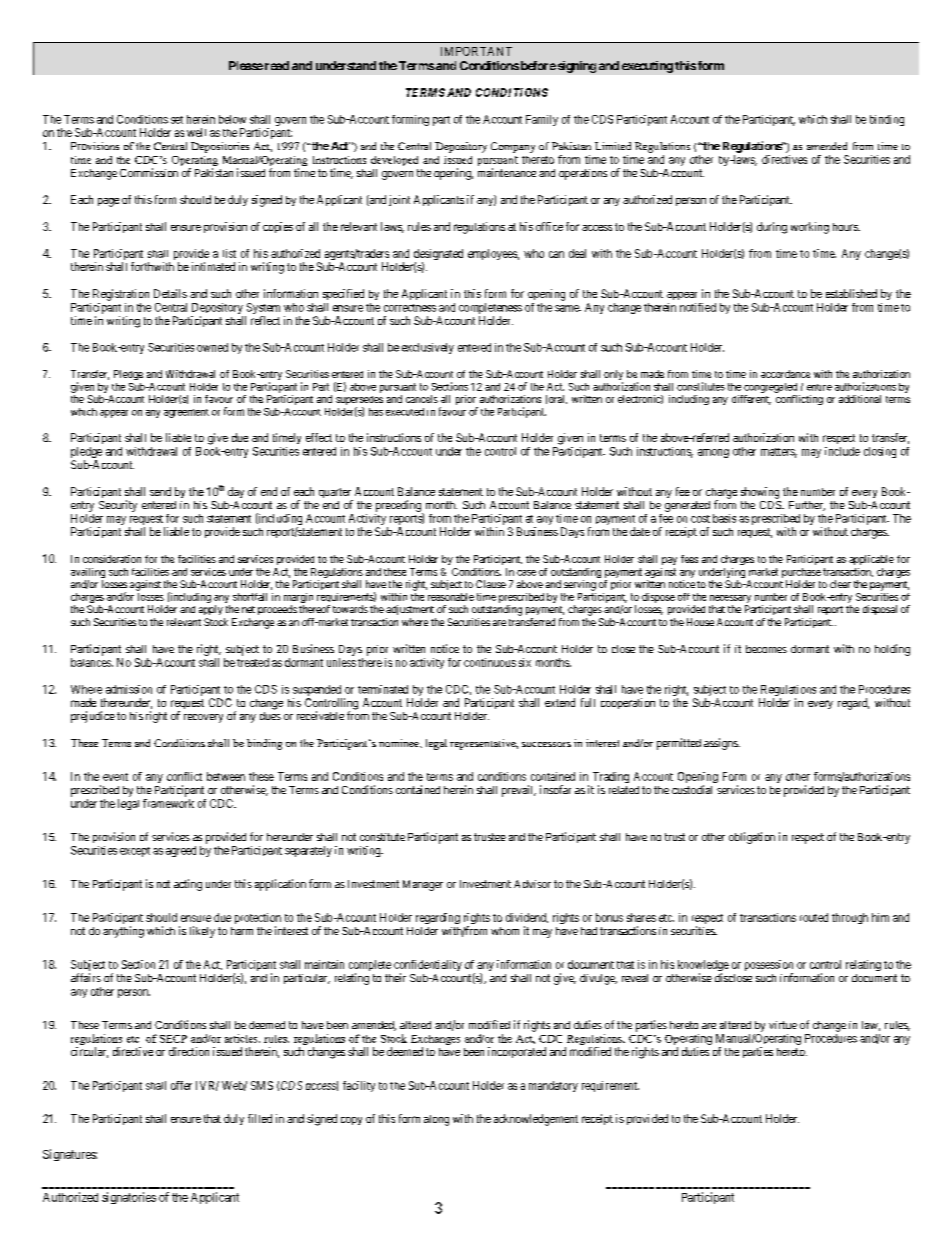  I want to click on along, so click(436, 1120).
